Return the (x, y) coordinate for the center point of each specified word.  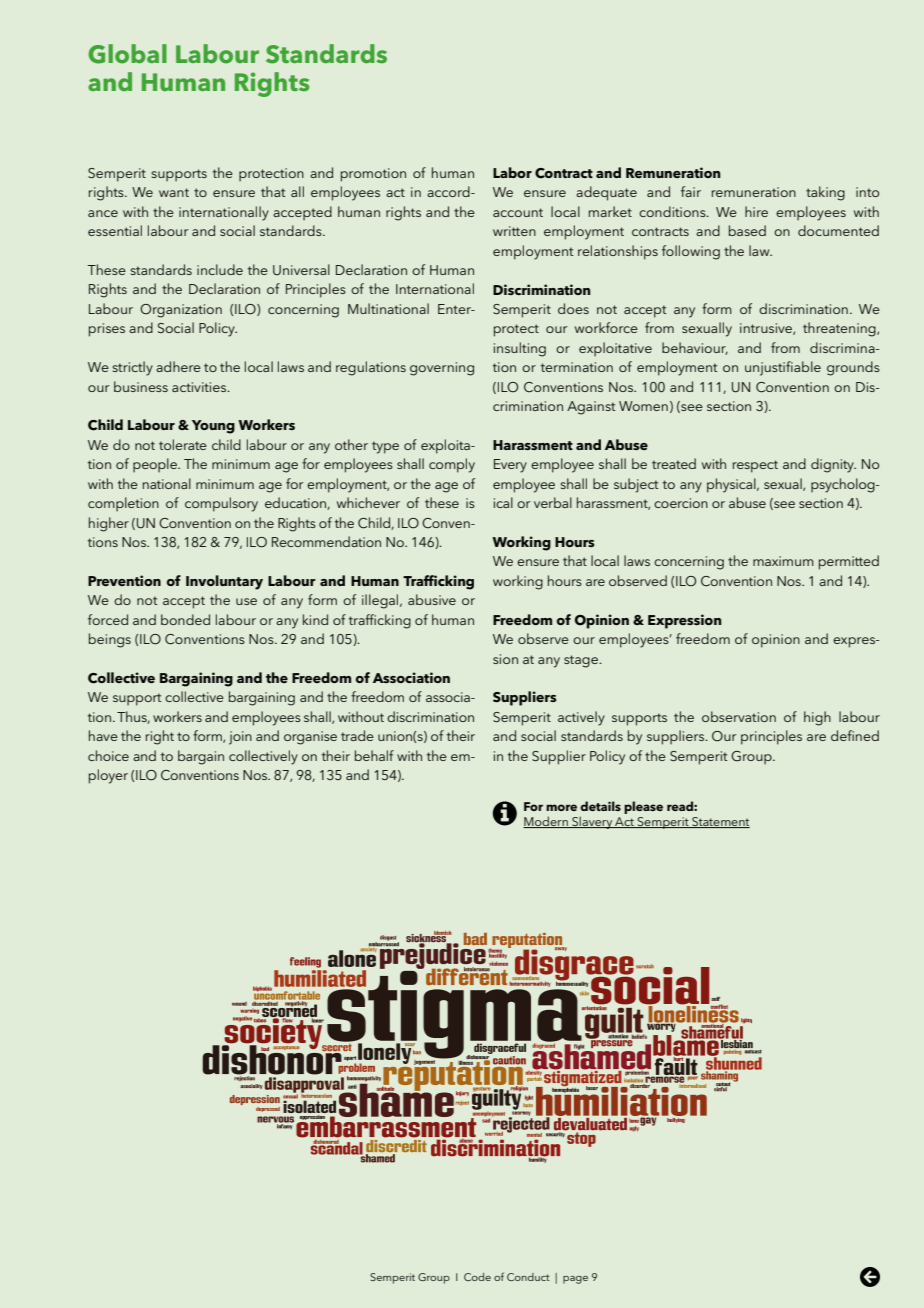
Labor (512, 172)
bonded (185, 619)
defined (855, 735)
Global (127, 54)
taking (825, 193)
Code (477, 1277)
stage (582, 661)
